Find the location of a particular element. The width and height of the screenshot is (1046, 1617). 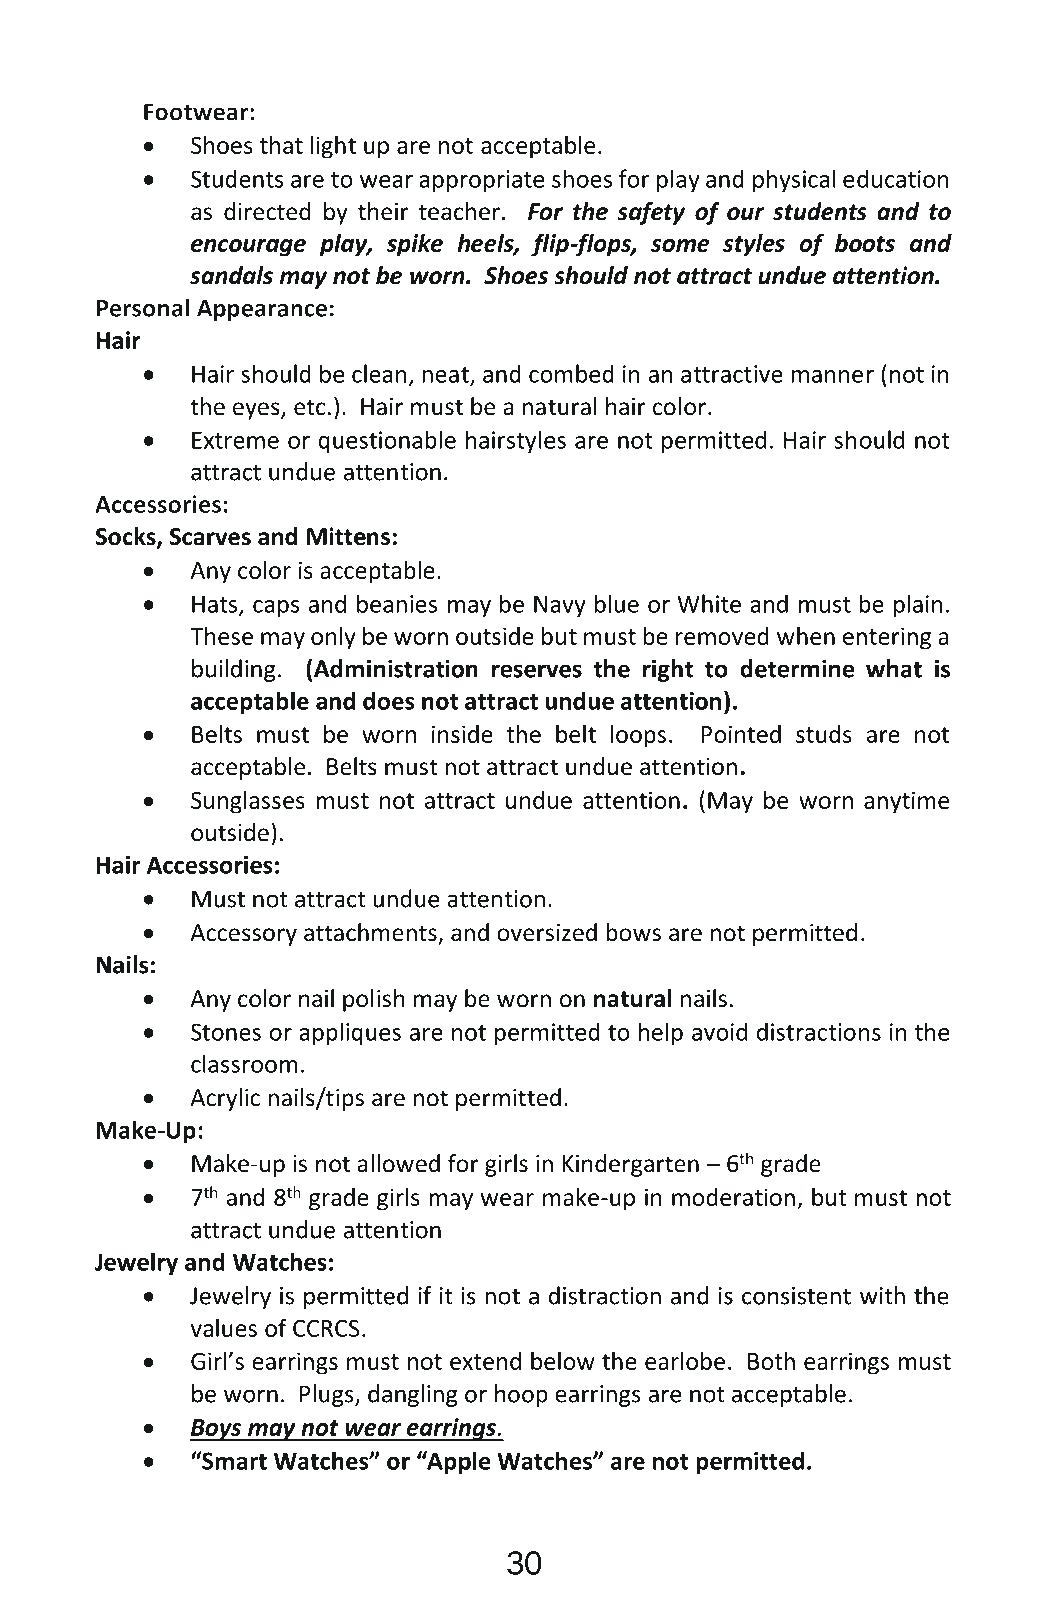

appropriate is located at coordinates (481, 181).
